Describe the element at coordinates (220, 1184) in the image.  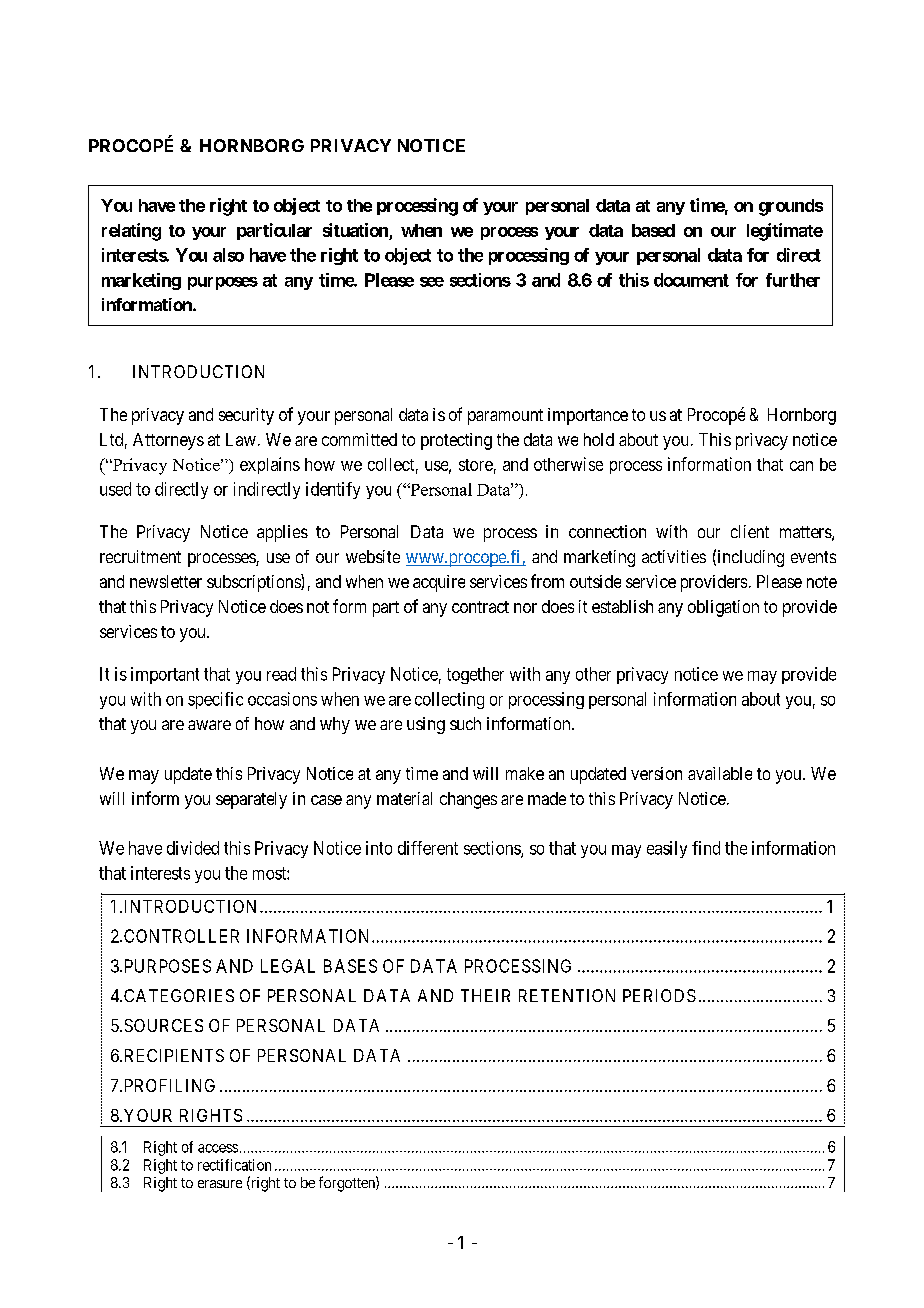
I see `erasure` at that location.
